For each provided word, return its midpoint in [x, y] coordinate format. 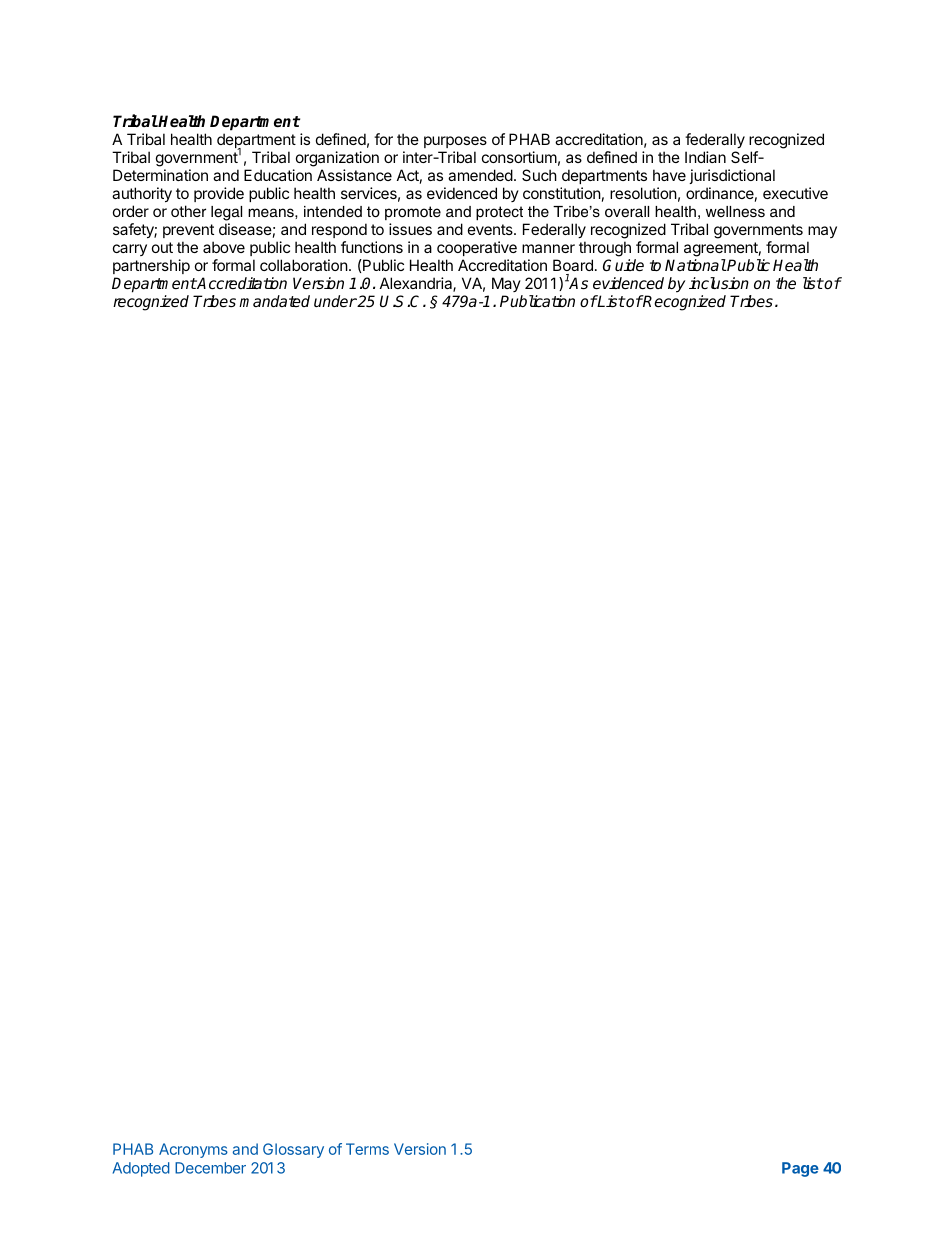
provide [219, 194]
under [335, 301]
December [210, 1168]
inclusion [719, 283]
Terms [367, 1149]
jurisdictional [732, 176]
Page [800, 1169]
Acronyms [193, 1150]
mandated [274, 301]
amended [480, 175]
